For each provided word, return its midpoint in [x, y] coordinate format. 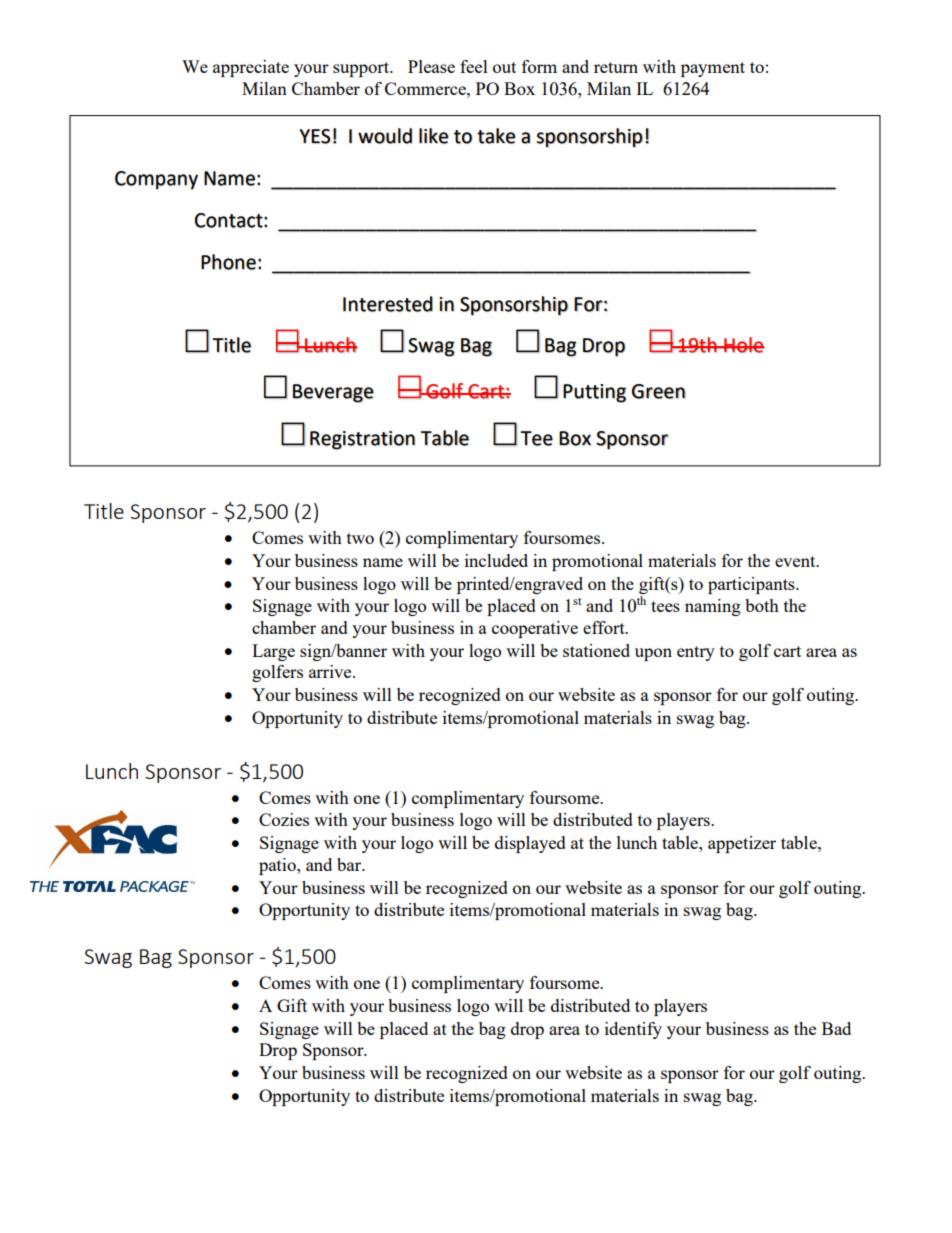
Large [273, 652]
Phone [228, 262]
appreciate [251, 68]
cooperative [535, 629]
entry [696, 653]
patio [278, 866]
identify [633, 1030]
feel [474, 66]
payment [713, 69]
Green [659, 391]
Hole [743, 345]
